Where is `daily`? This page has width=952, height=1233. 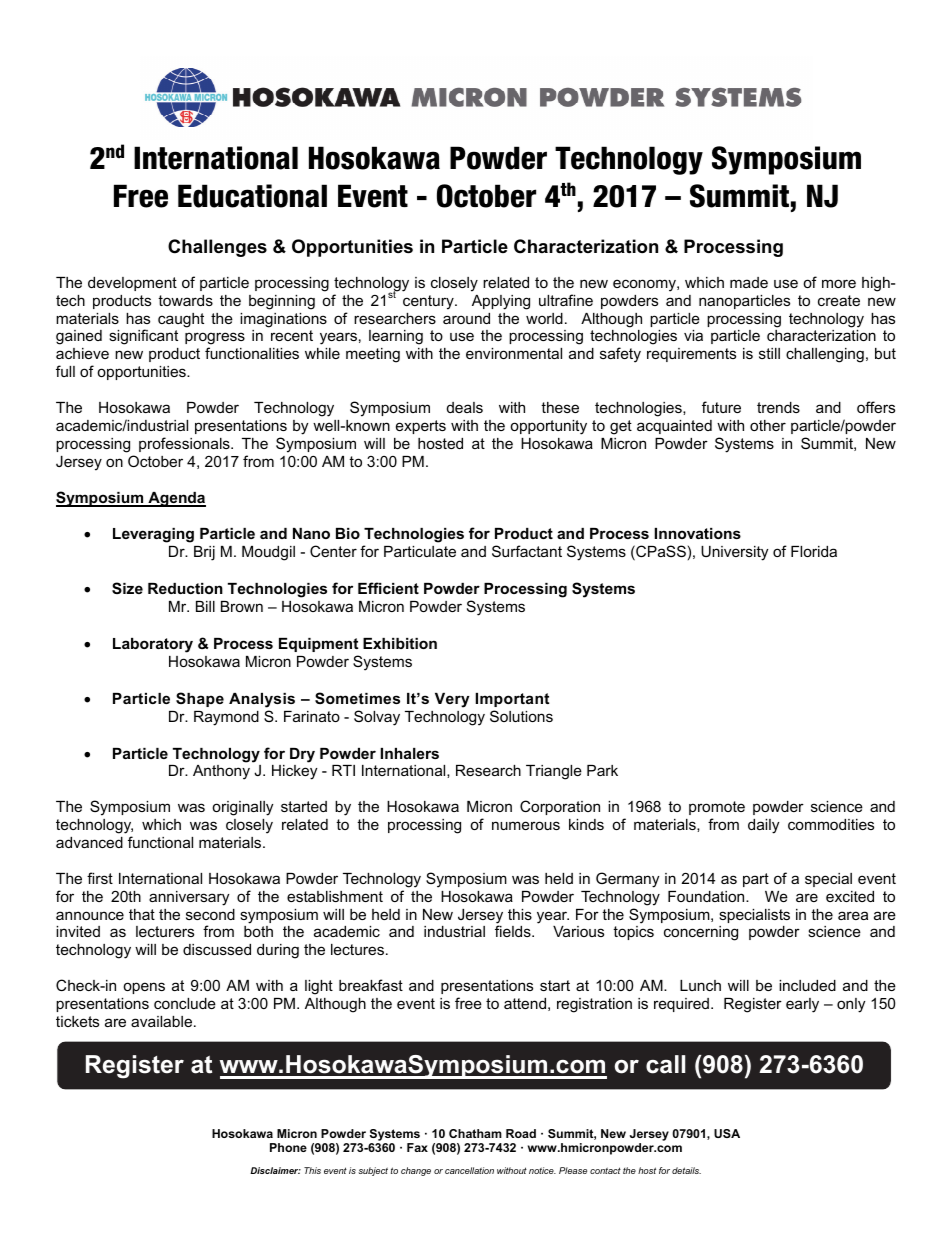
daily is located at coordinates (763, 826).
